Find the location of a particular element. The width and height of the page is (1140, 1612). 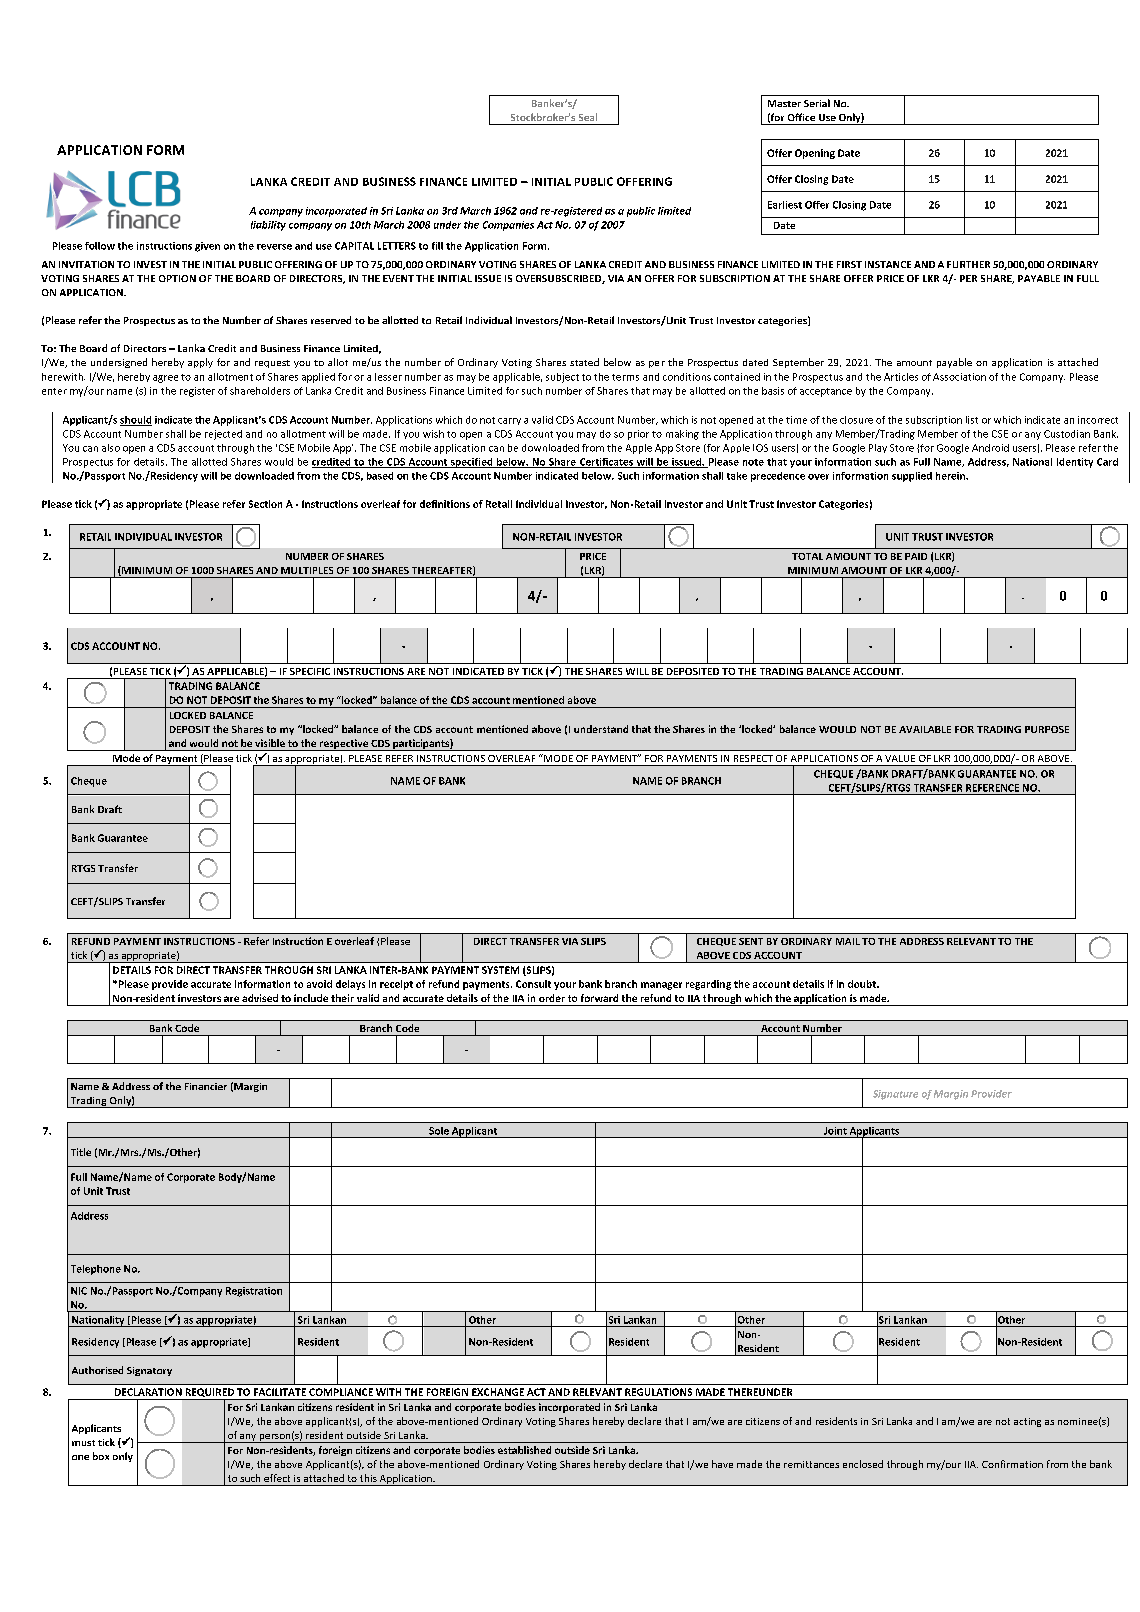

established is located at coordinates (524, 1450).
